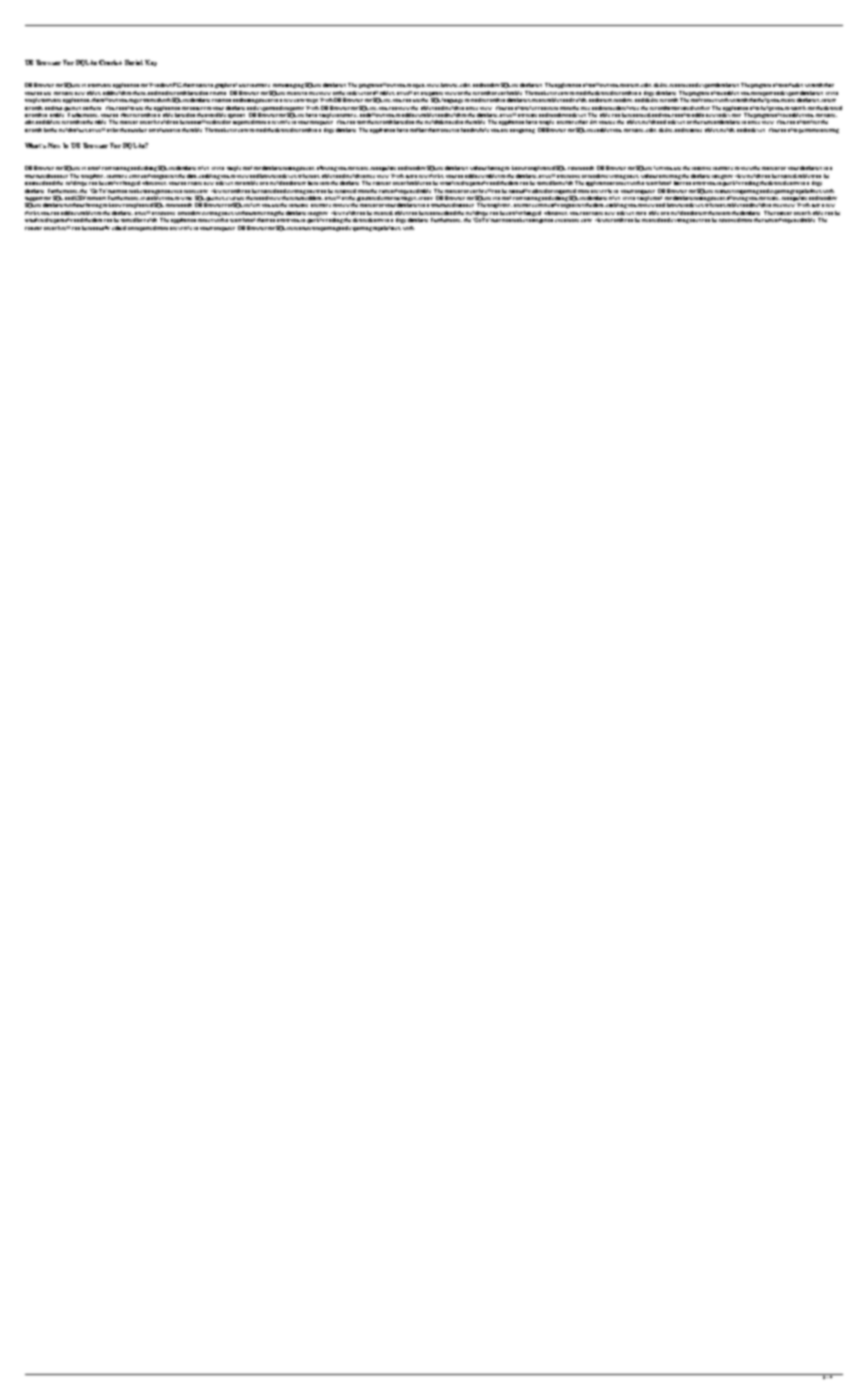  I want to click on Windows, so click(160, 85).
